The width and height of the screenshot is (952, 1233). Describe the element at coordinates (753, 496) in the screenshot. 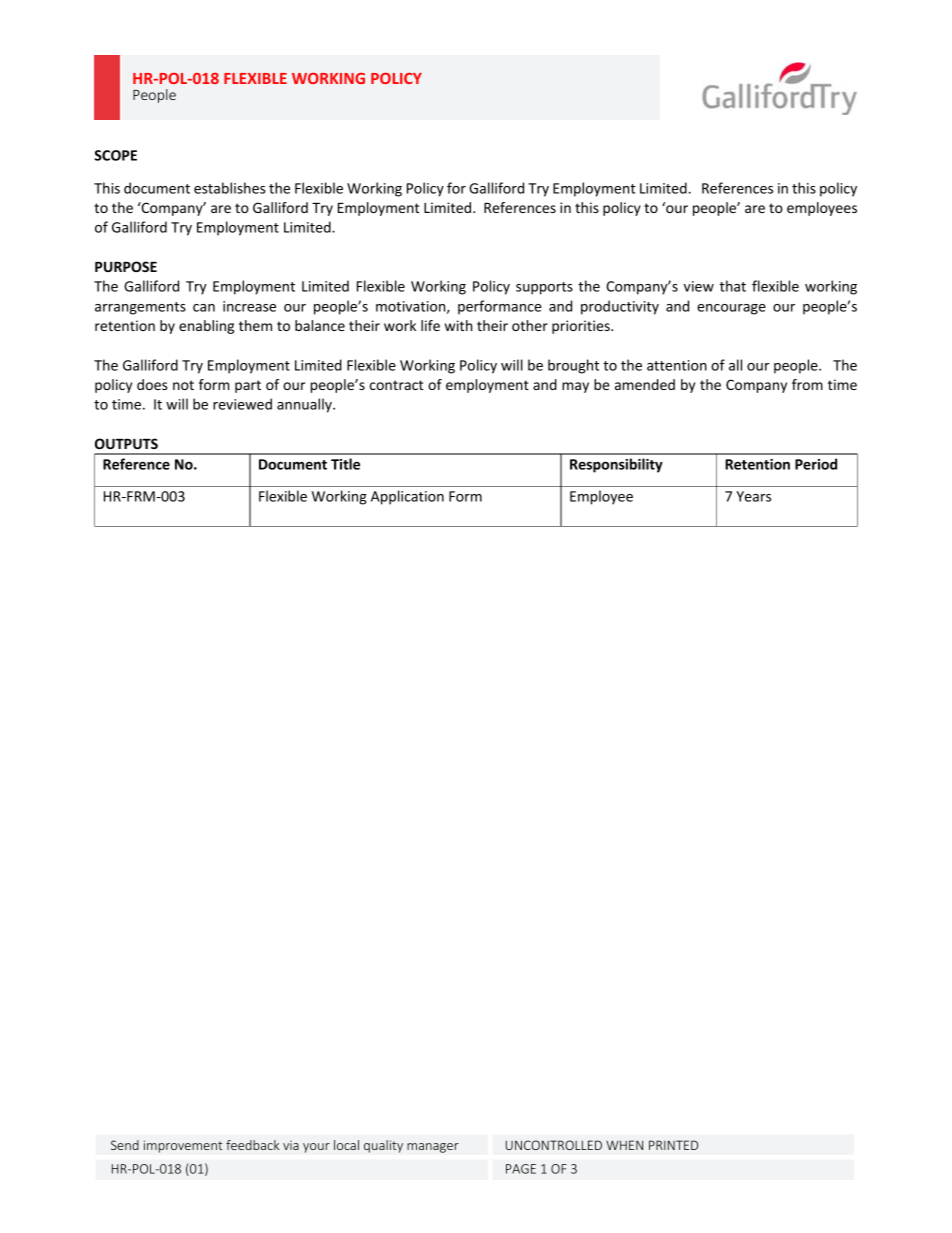

I see `Years` at that location.
